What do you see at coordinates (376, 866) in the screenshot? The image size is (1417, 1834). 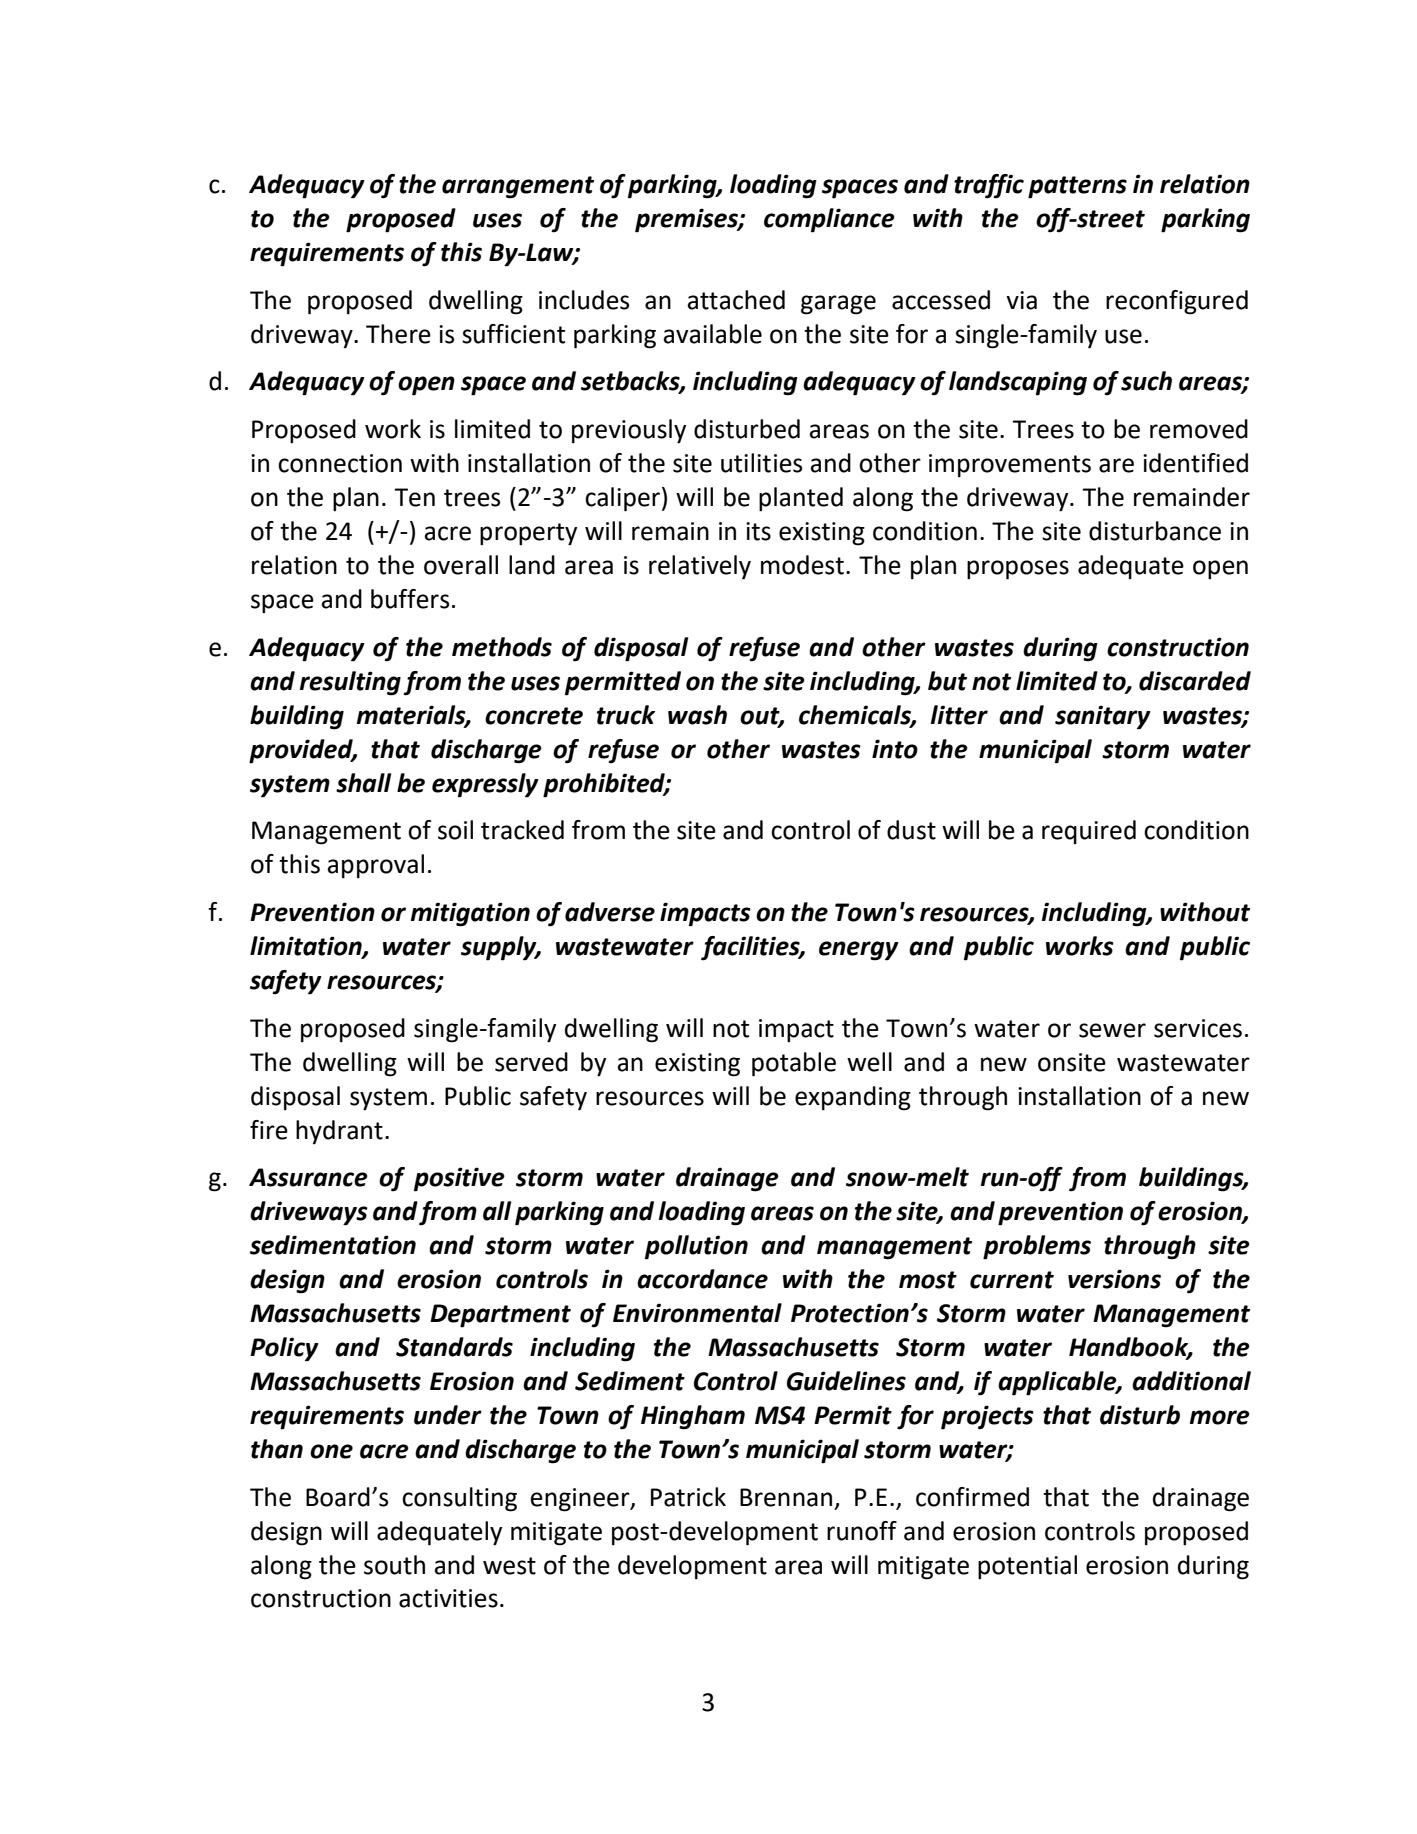 I see `approval` at bounding box center [376, 866].
